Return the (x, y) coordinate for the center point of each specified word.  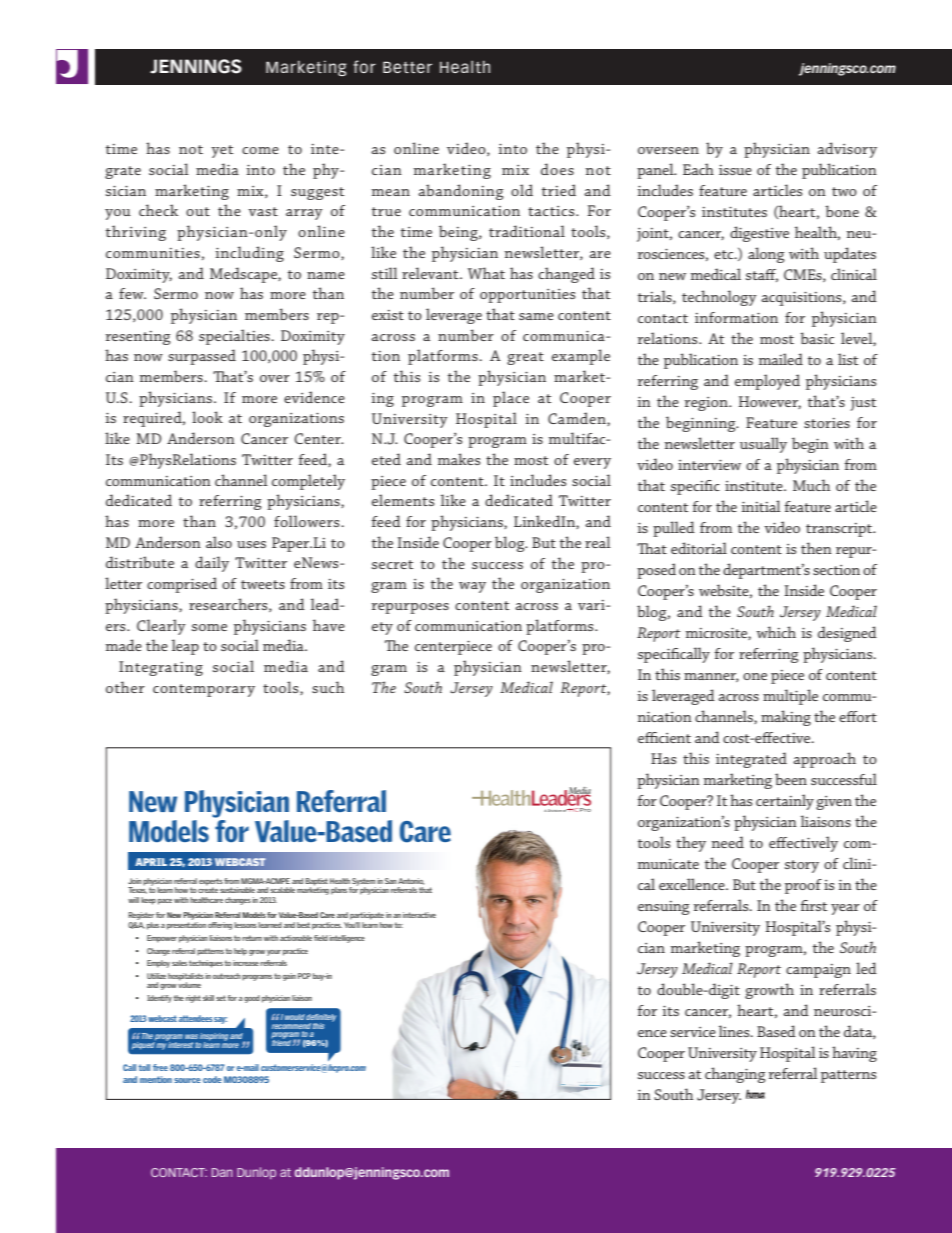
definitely (321, 1019)
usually (763, 445)
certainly (785, 802)
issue (735, 170)
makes (459, 459)
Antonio (411, 881)
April (151, 862)
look (207, 417)
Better (407, 67)
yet (222, 151)
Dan (222, 1172)
